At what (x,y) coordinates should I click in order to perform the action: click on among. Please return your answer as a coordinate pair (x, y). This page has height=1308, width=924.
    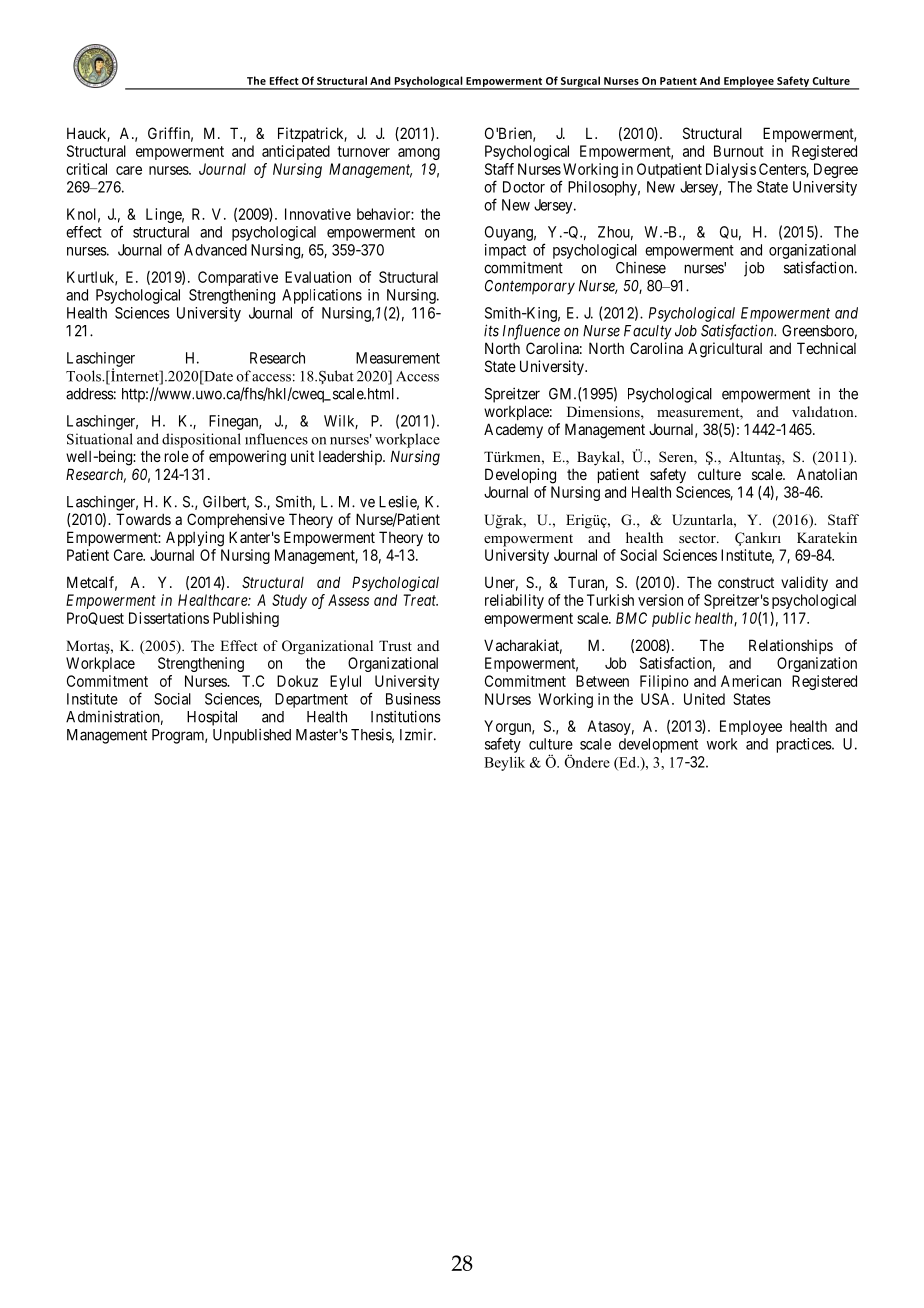
    Looking at the image, I should click on (419, 154).
